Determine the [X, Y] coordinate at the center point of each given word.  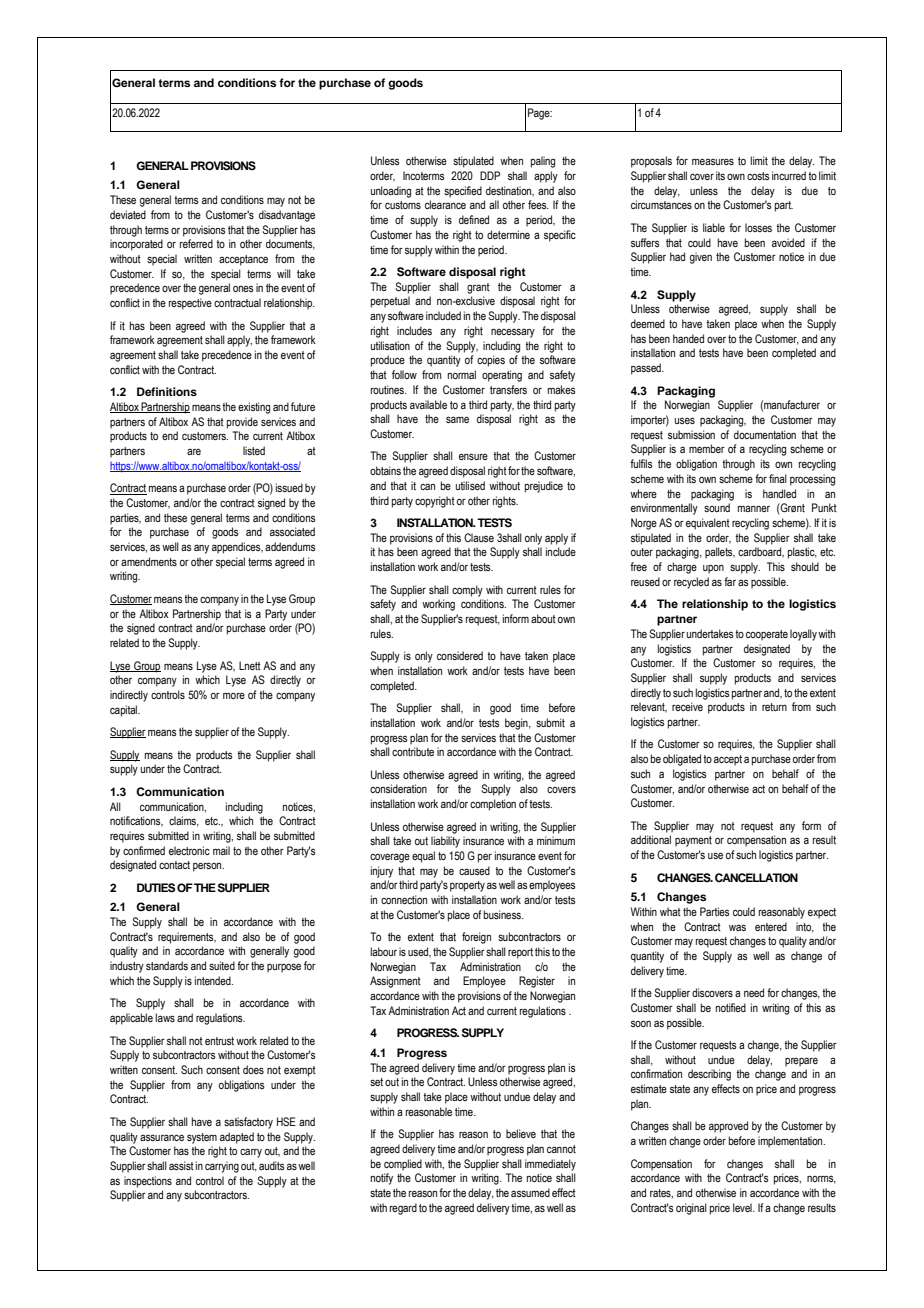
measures [713, 161]
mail [221, 850]
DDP [490, 175]
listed [254, 450]
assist [181, 1165]
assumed [530, 1192]
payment [693, 841]
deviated [128, 214]
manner [754, 508]
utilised [470, 485]
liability [445, 842]
